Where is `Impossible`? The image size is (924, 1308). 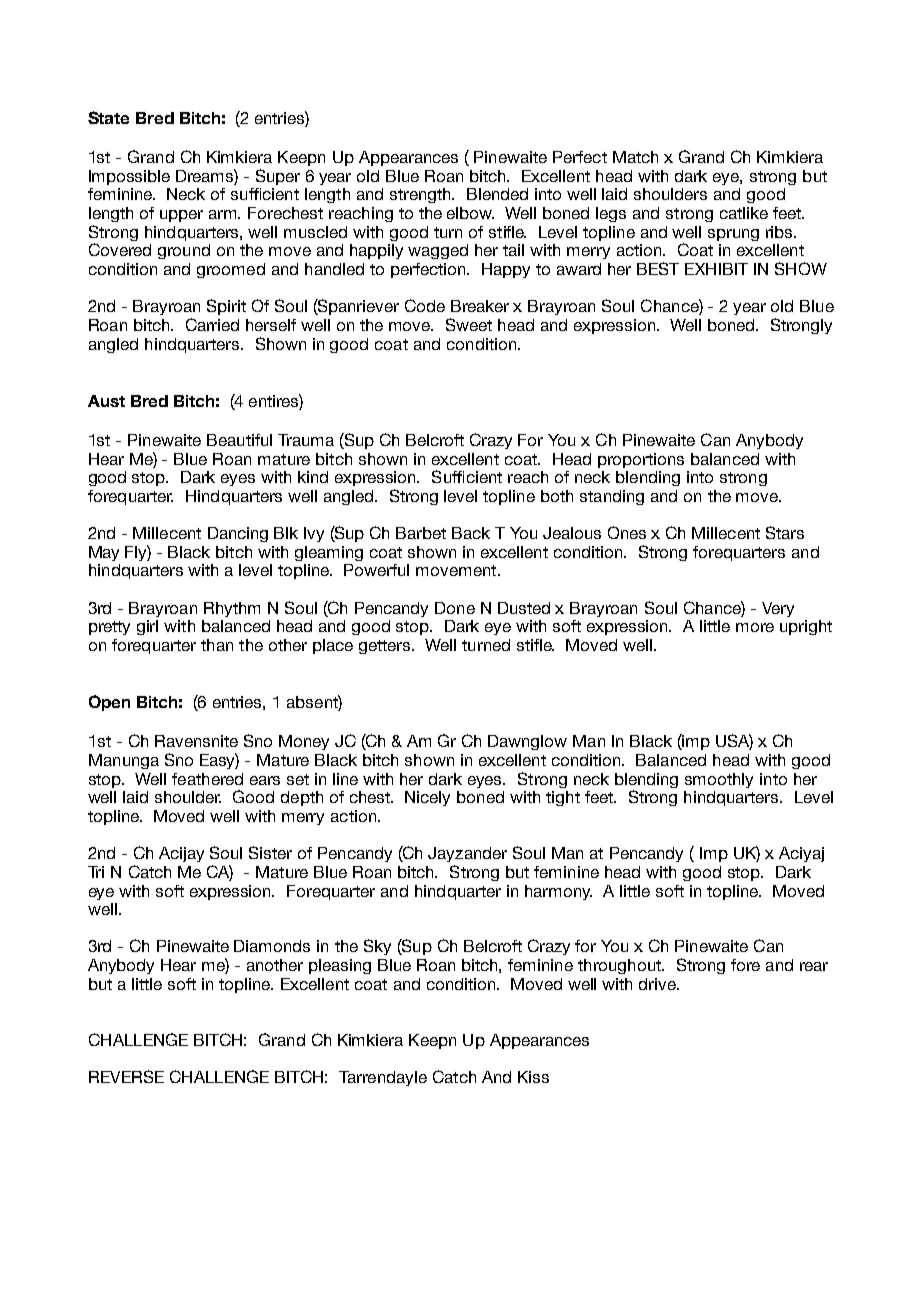
Impossible is located at coordinates (129, 177).
